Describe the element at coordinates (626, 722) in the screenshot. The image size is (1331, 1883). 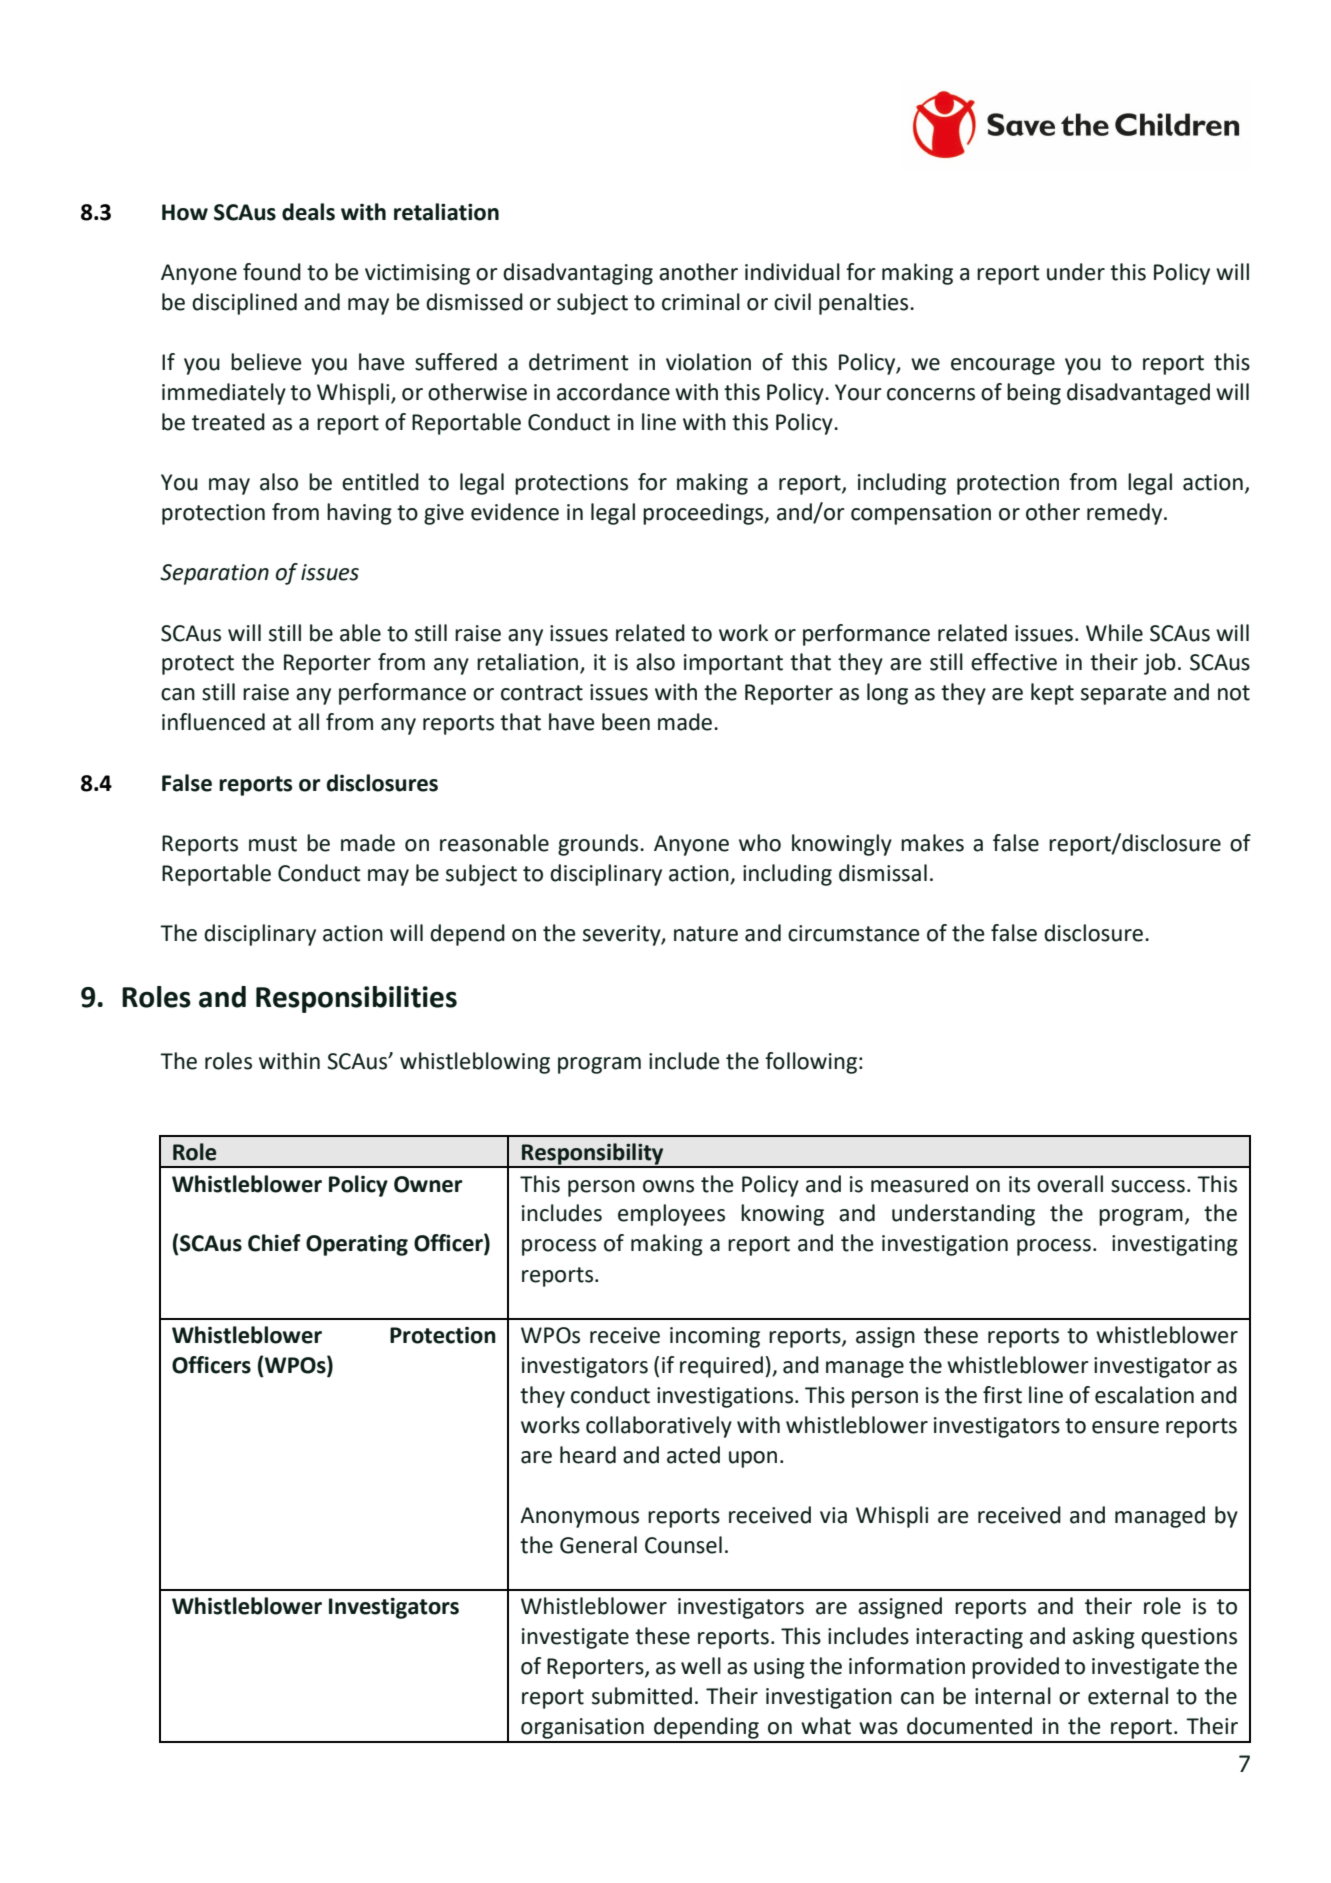
I see `been` at that location.
